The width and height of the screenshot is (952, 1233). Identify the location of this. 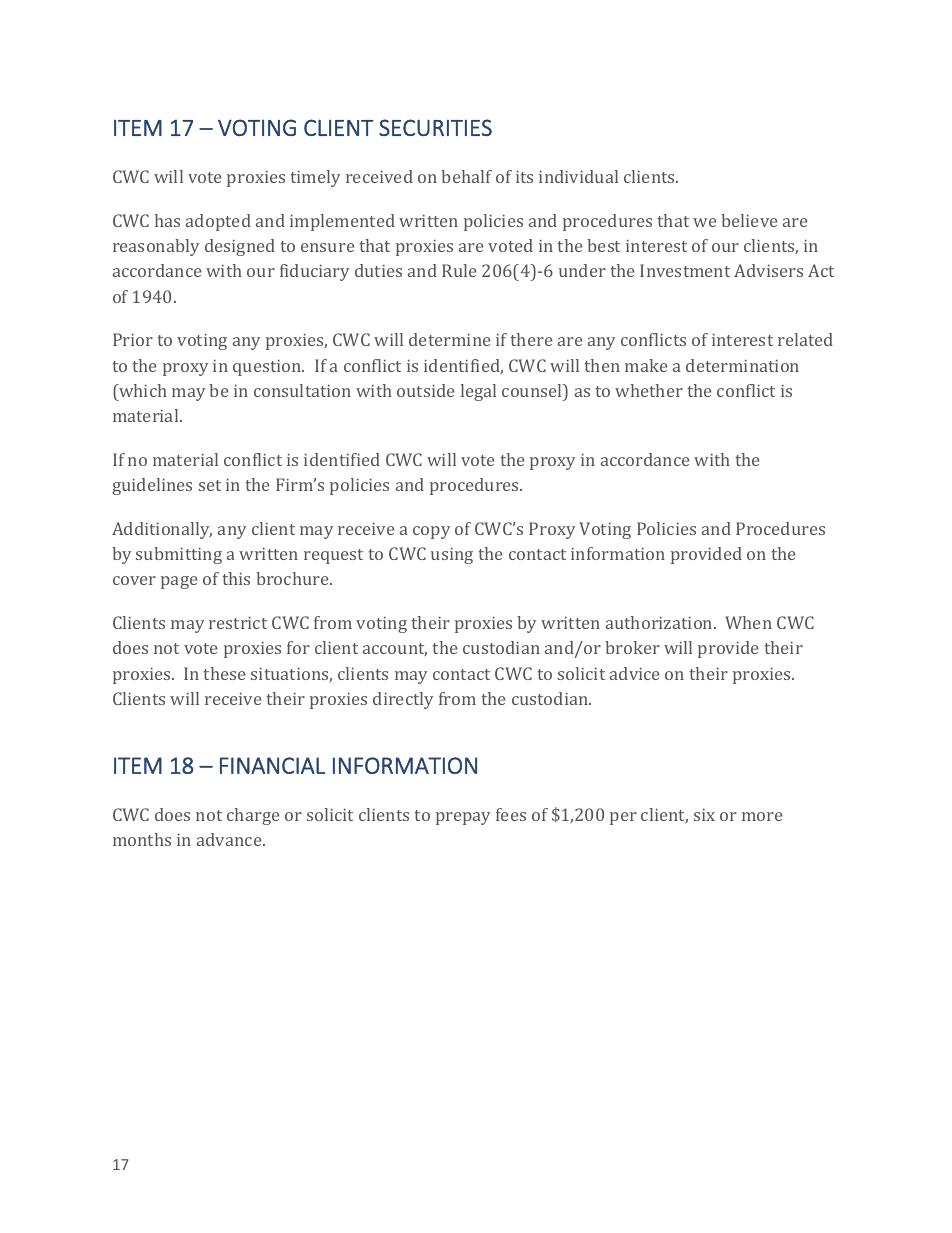
(236, 578).
